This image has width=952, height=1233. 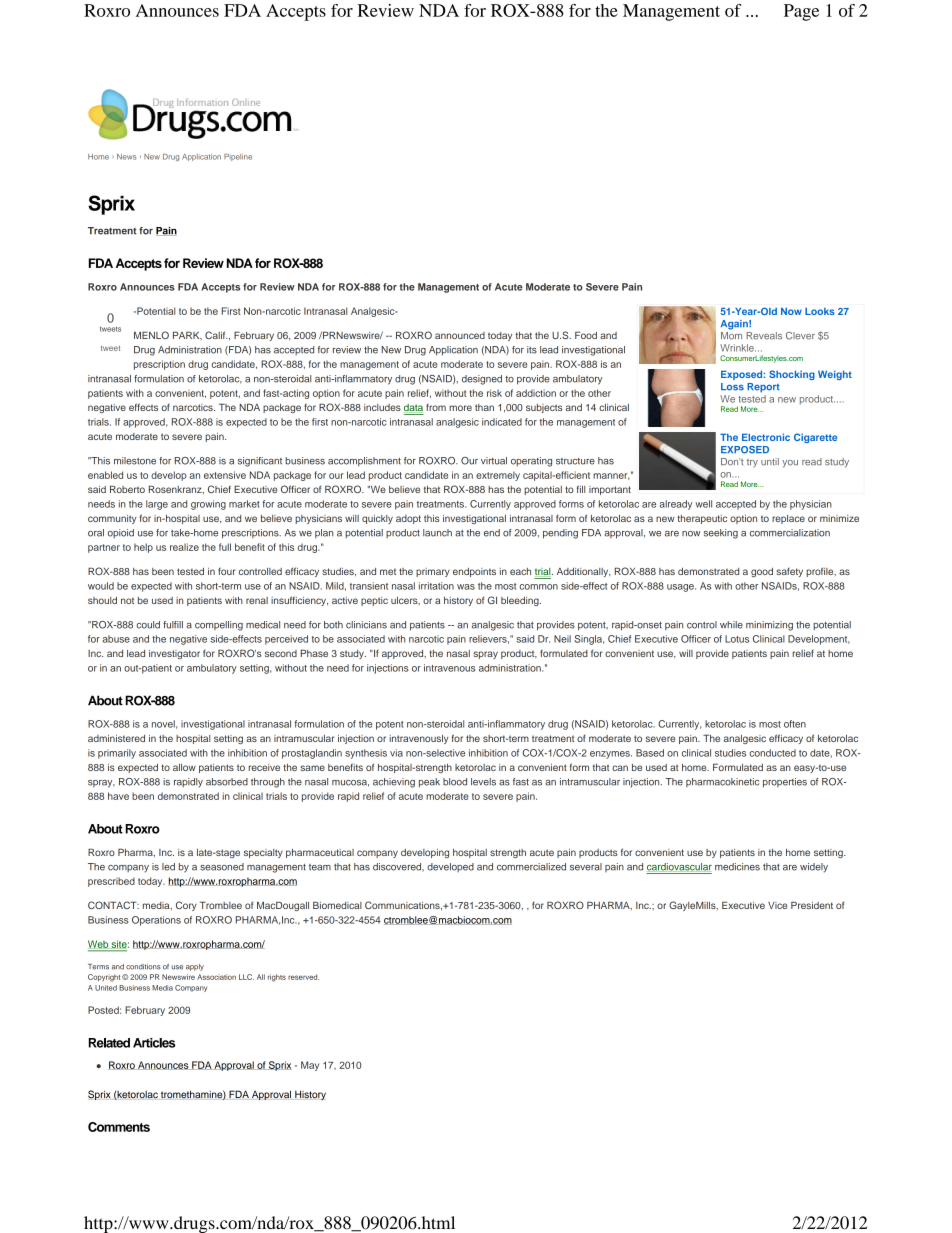 What do you see at coordinates (777, 905) in the image?
I see `Vice` at bounding box center [777, 905].
